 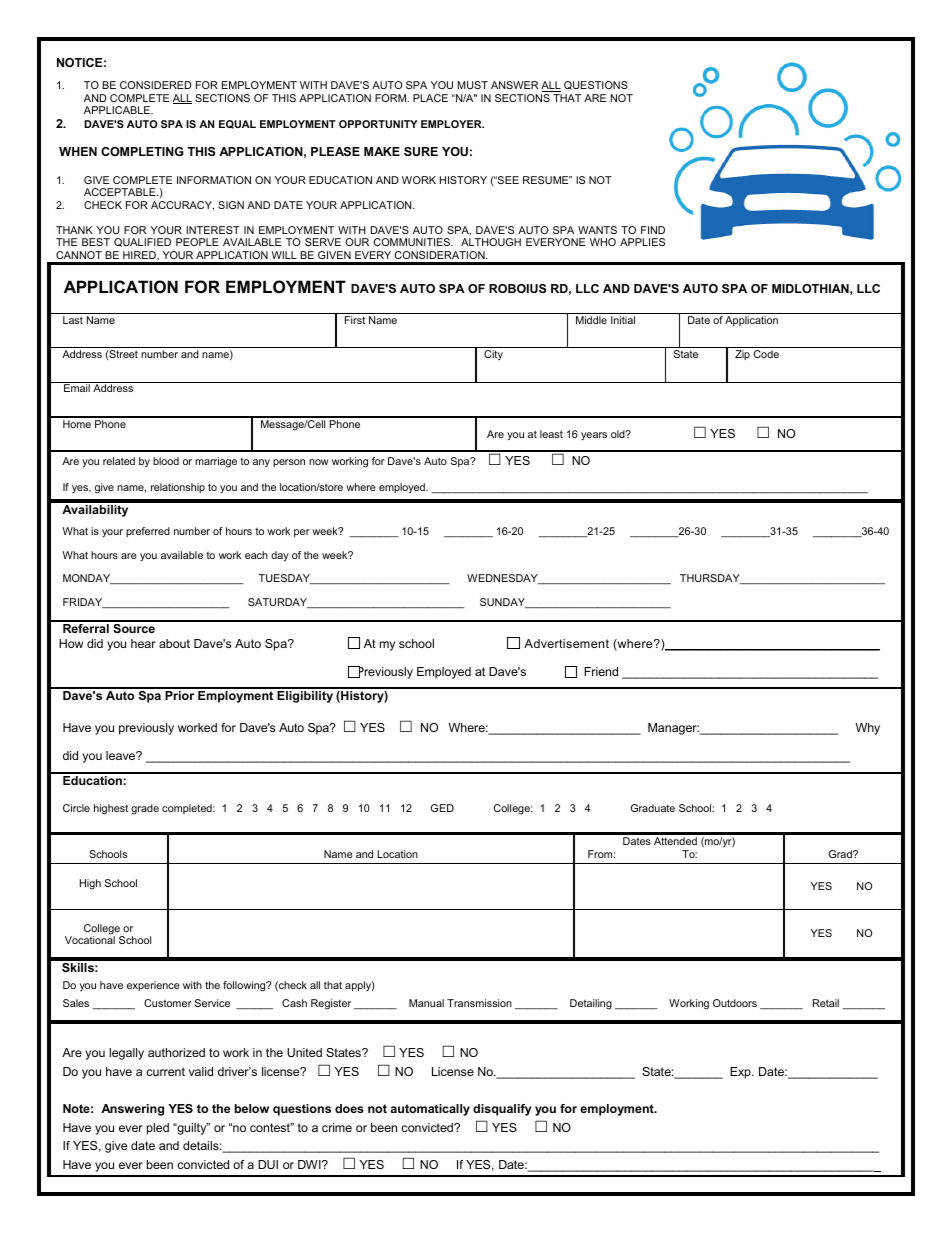 I want to click on Outdoors, so click(x=735, y=1003).
